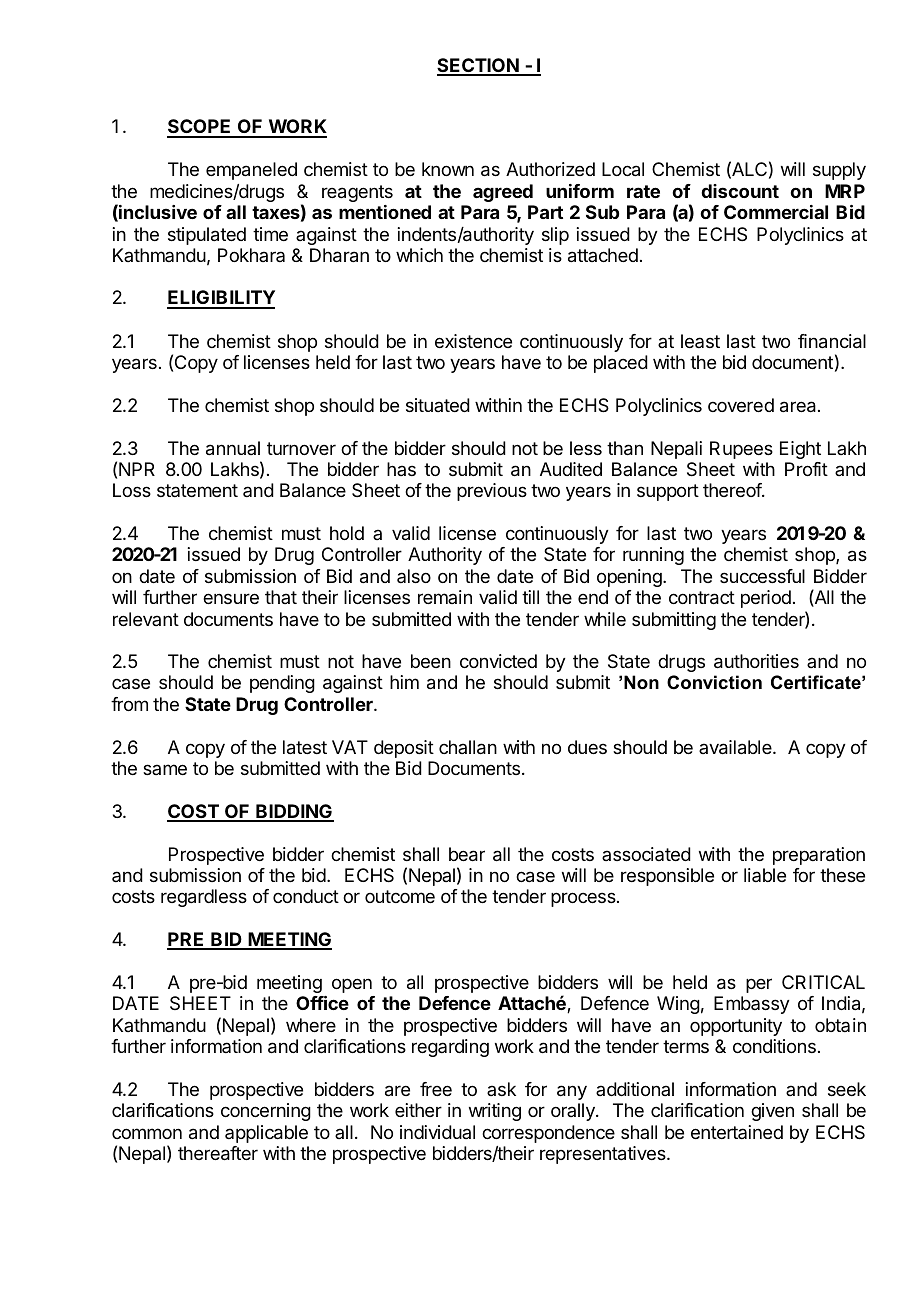  What do you see at coordinates (233, 448) in the screenshot?
I see `annual` at bounding box center [233, 448].
